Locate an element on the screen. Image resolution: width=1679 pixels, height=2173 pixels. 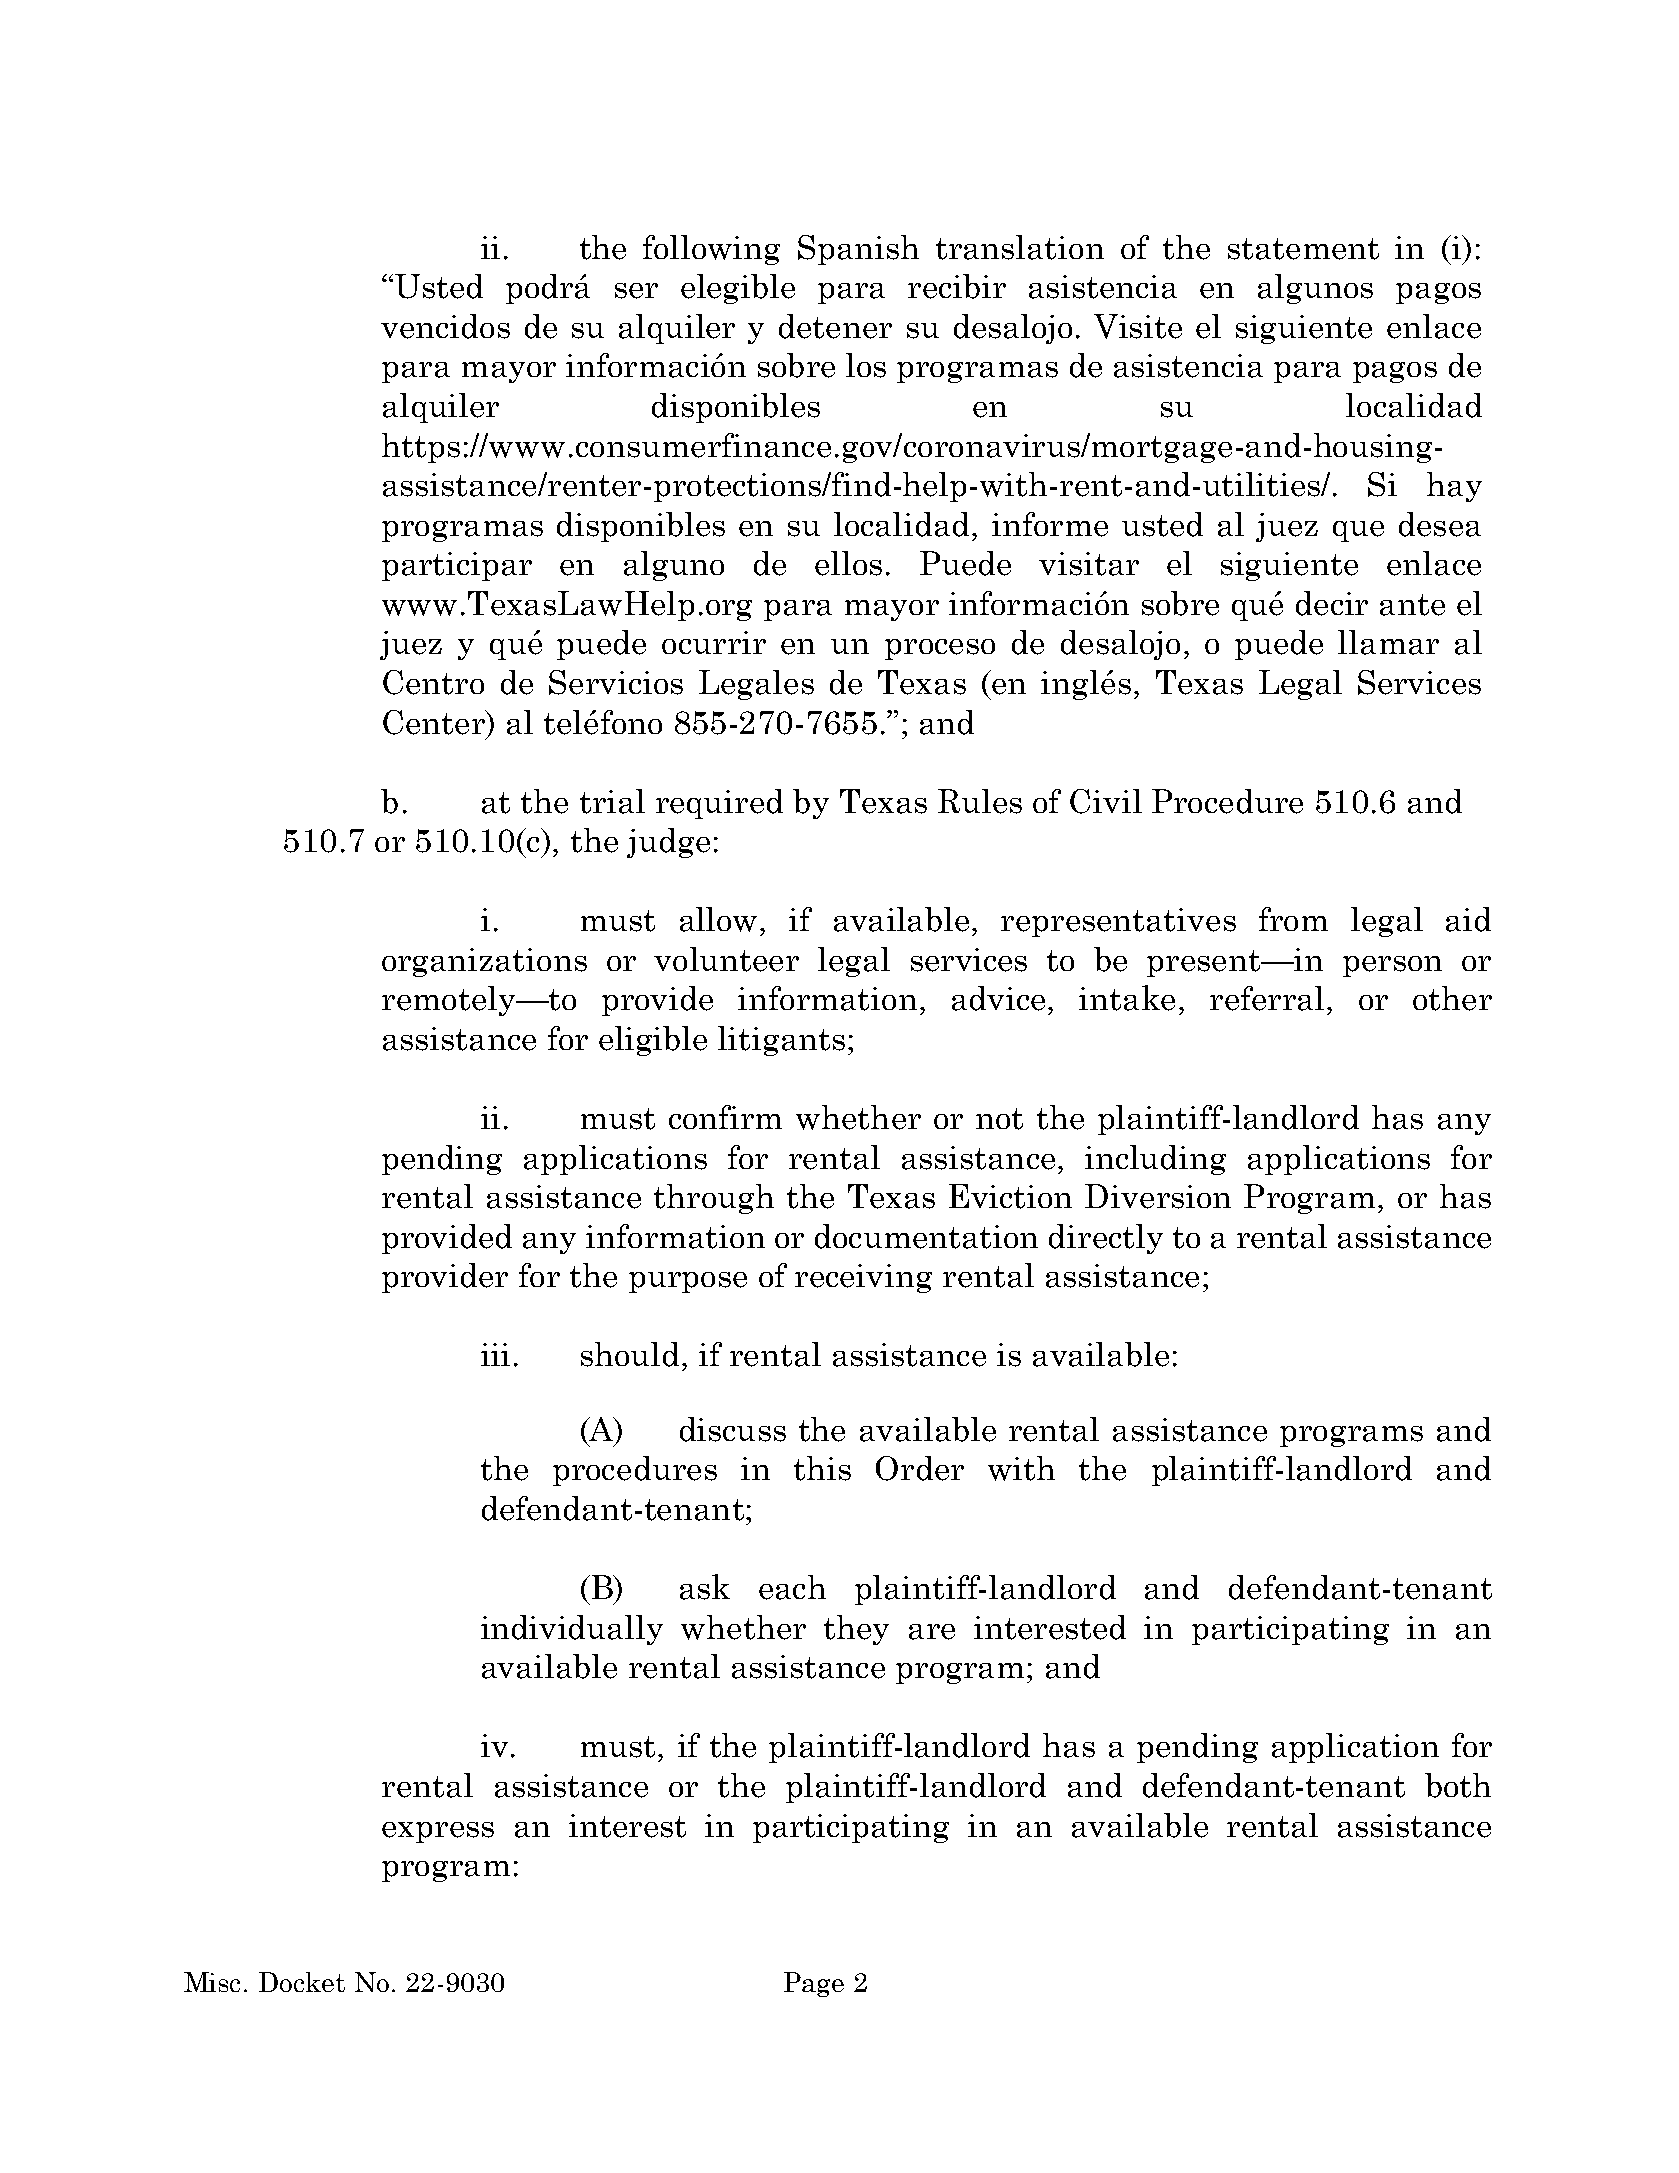
following is located at coordinates (711, 250).
